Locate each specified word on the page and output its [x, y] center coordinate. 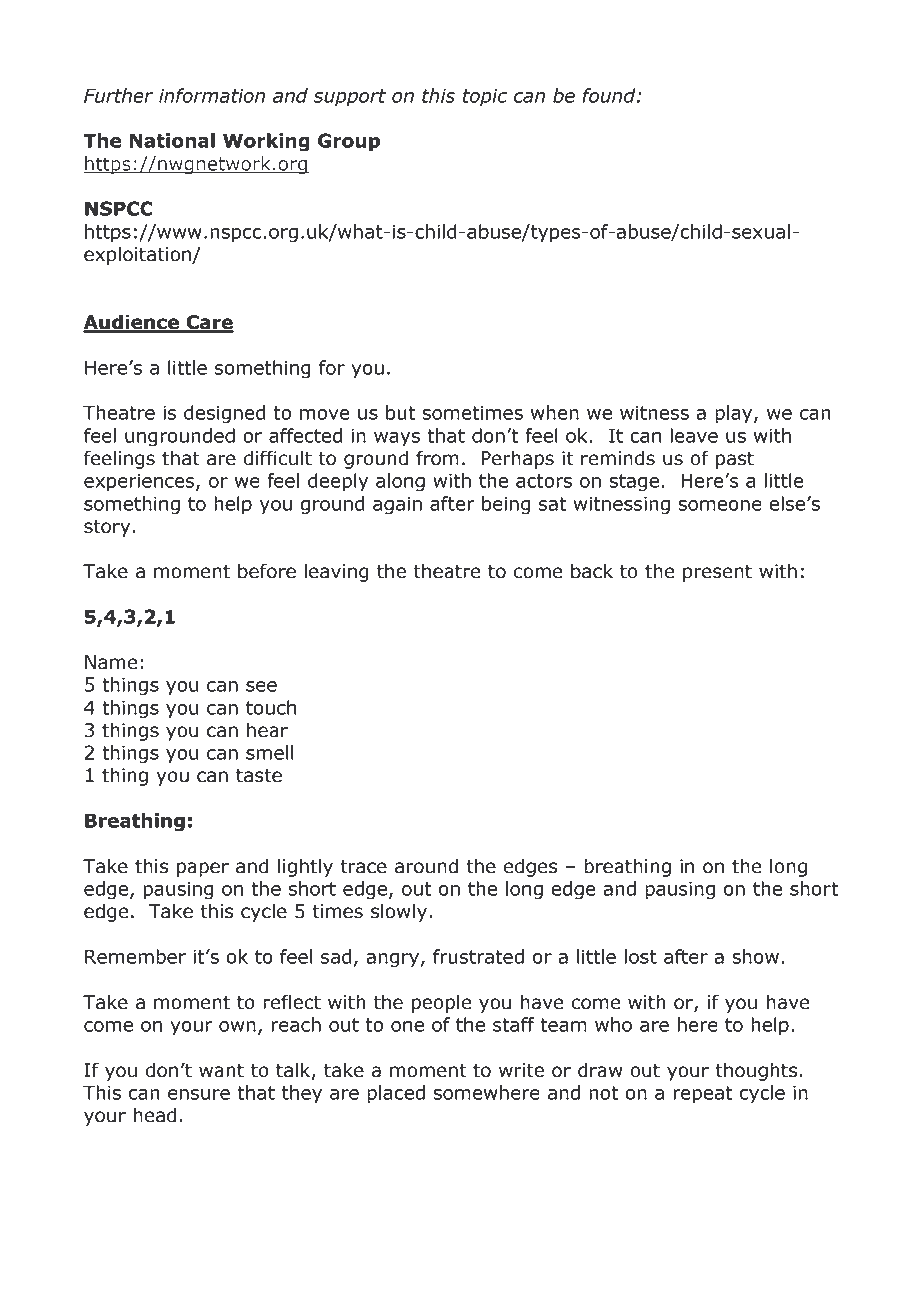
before [267, 571]
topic [485, 97]
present [717, 573]
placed [396, 1094]
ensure [199, 1094]
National [172, 140]
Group [349, 142]
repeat [703, 1095]
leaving [337, 572]
